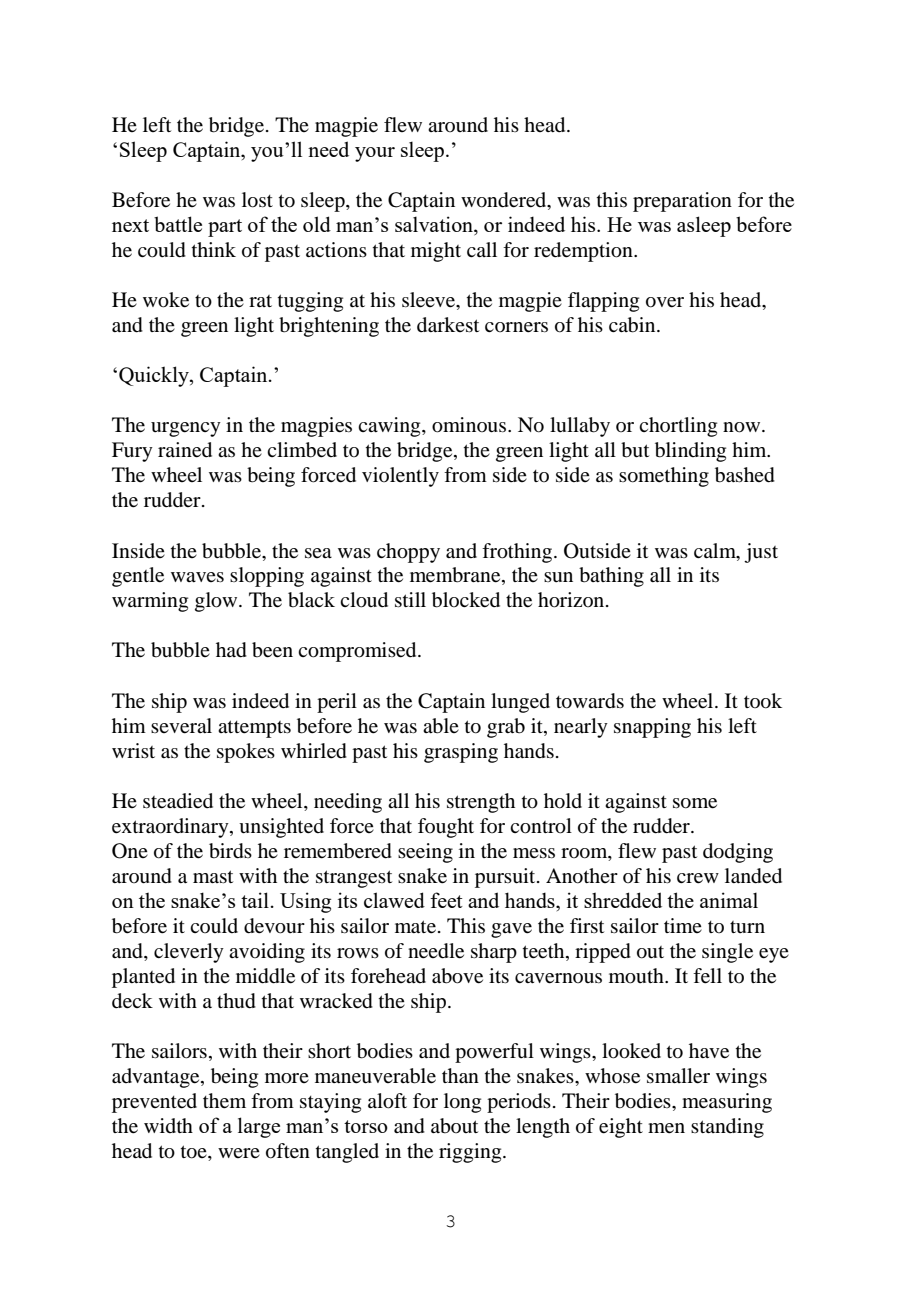  What do you see at coordinates (224, 1101) in the screenshot?
I see `them` at bounding box center [224, 1101].
